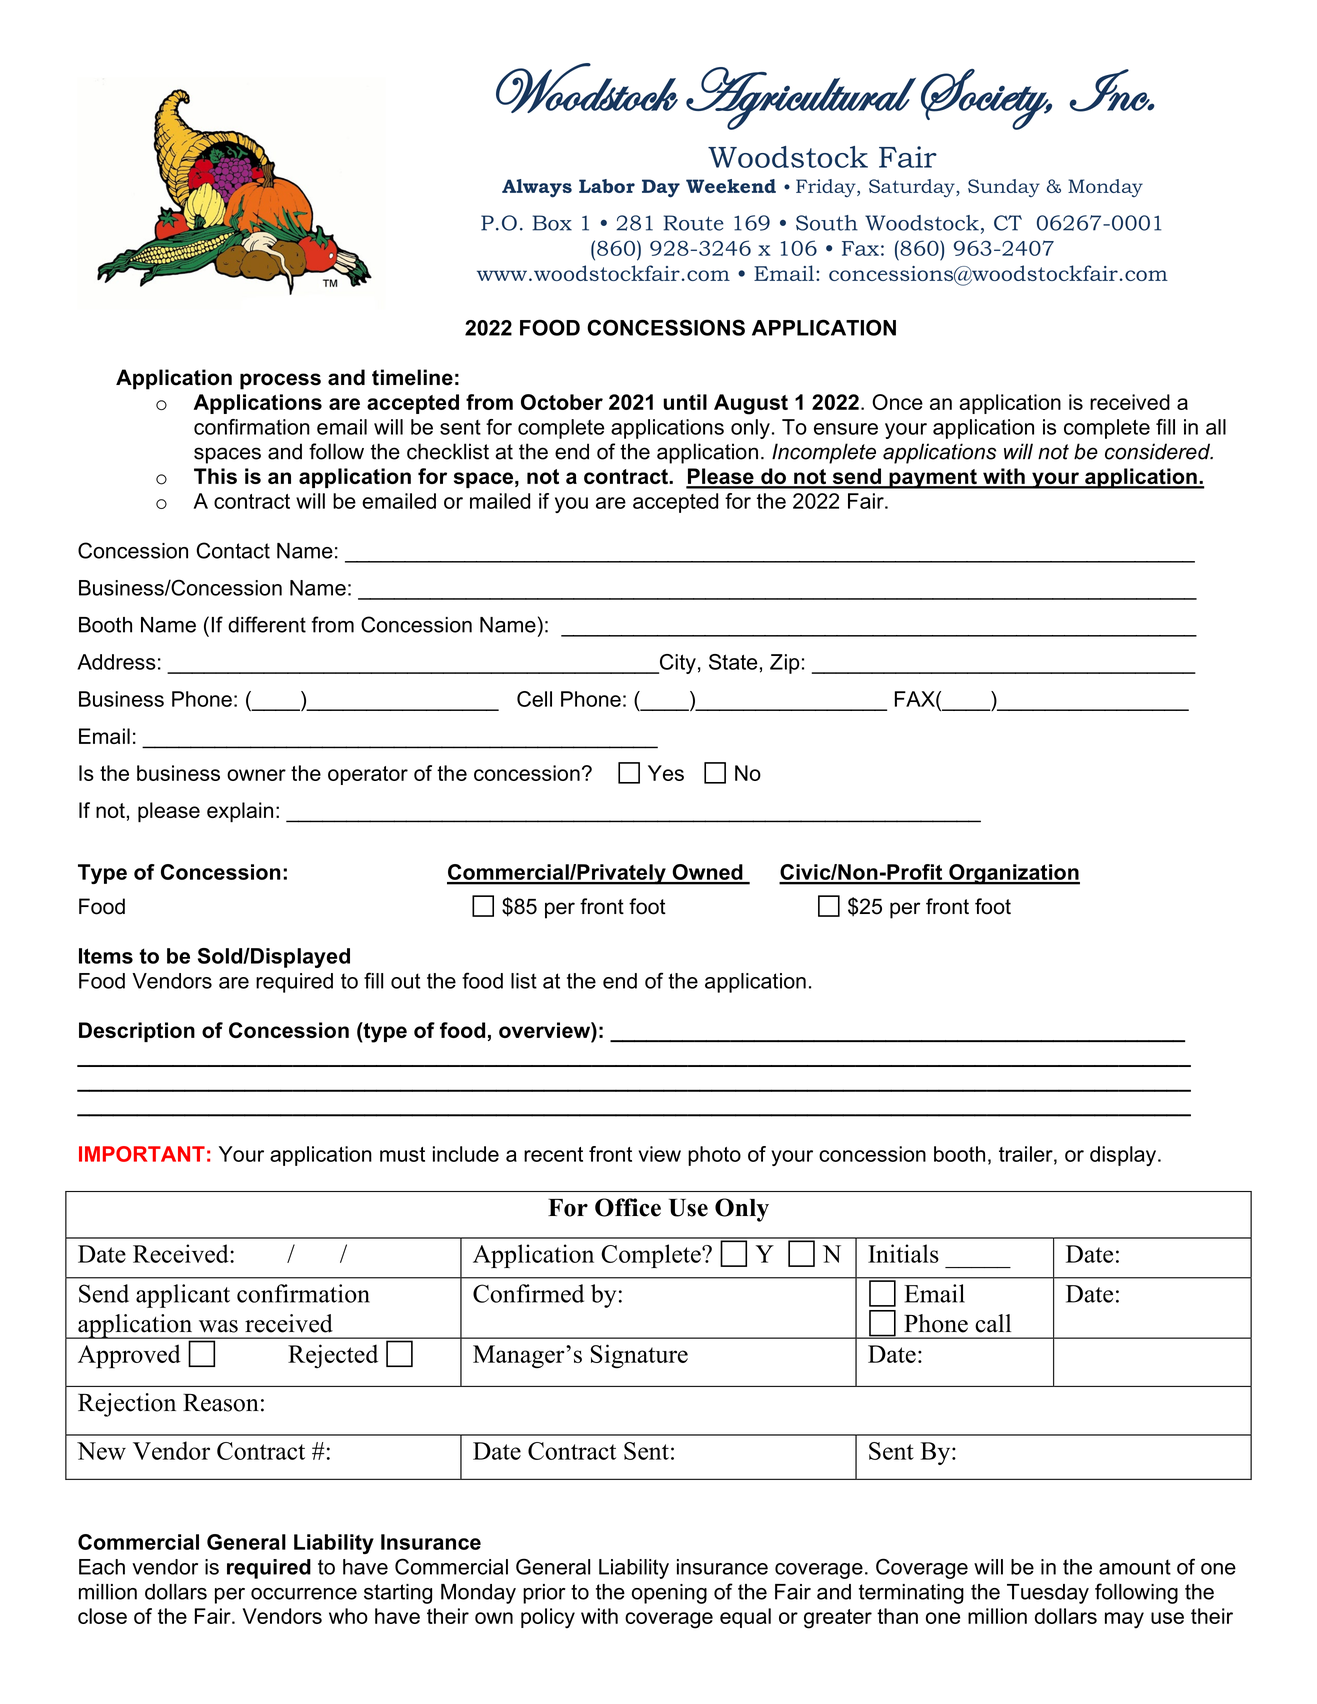 The height and width of the screenshot is (1704, 1317). I want to click on opening, so click(669, 1594).
